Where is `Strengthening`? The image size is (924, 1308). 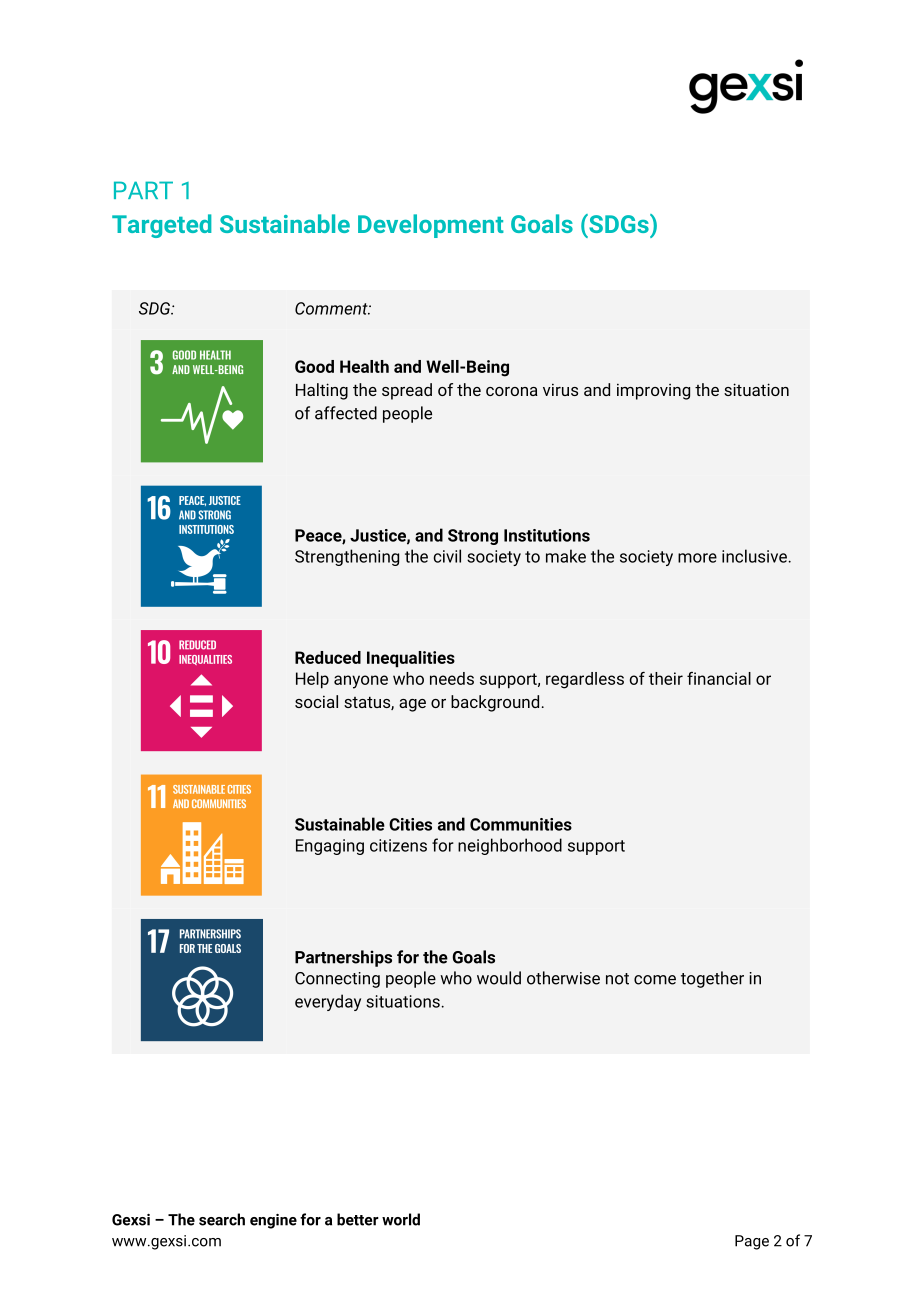
Strengthening is located at coordinates (347, 557).
